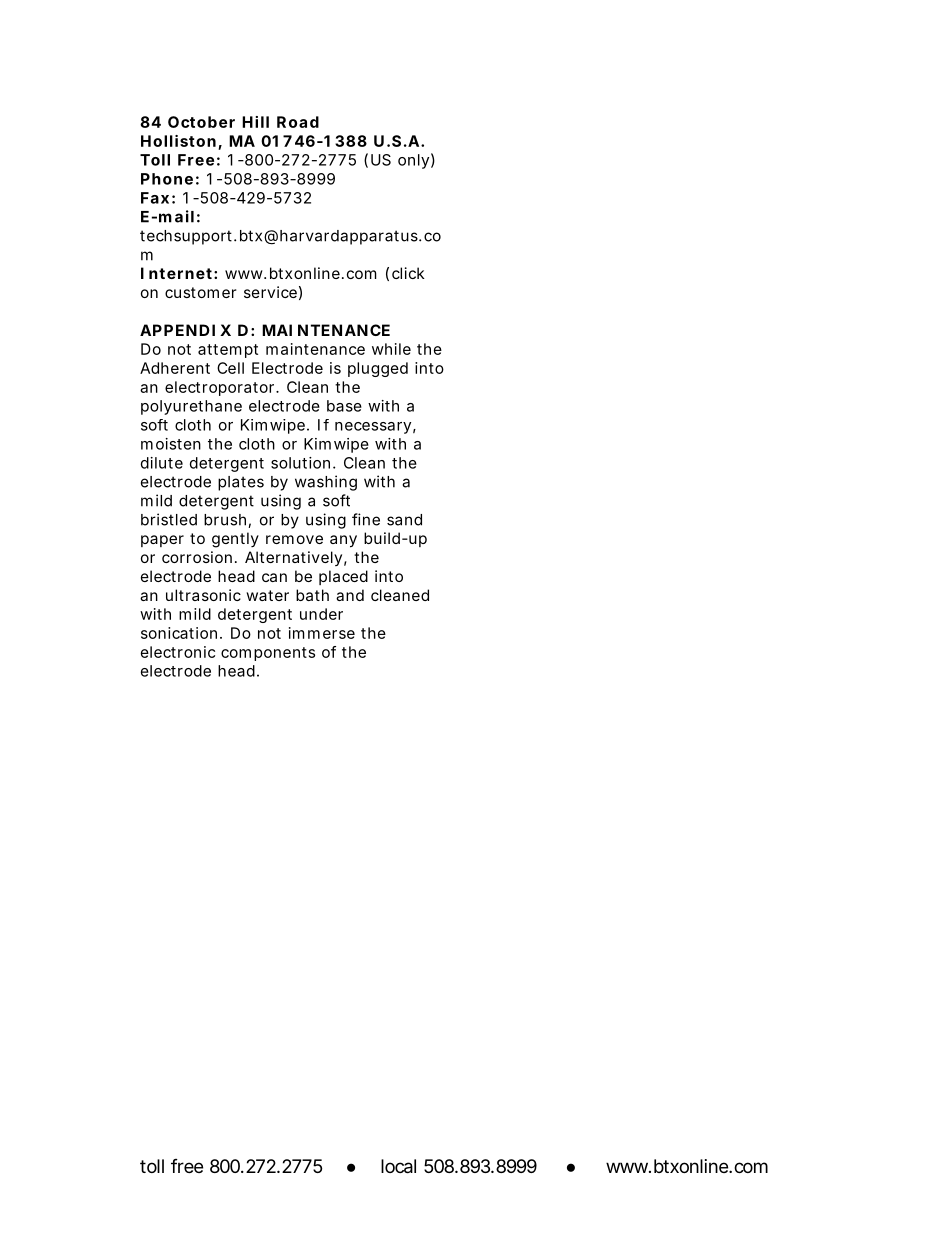 This page has width=952, height=1233. Describe the element at coordinates (408, 273) in the page. I see `click` at that location.
